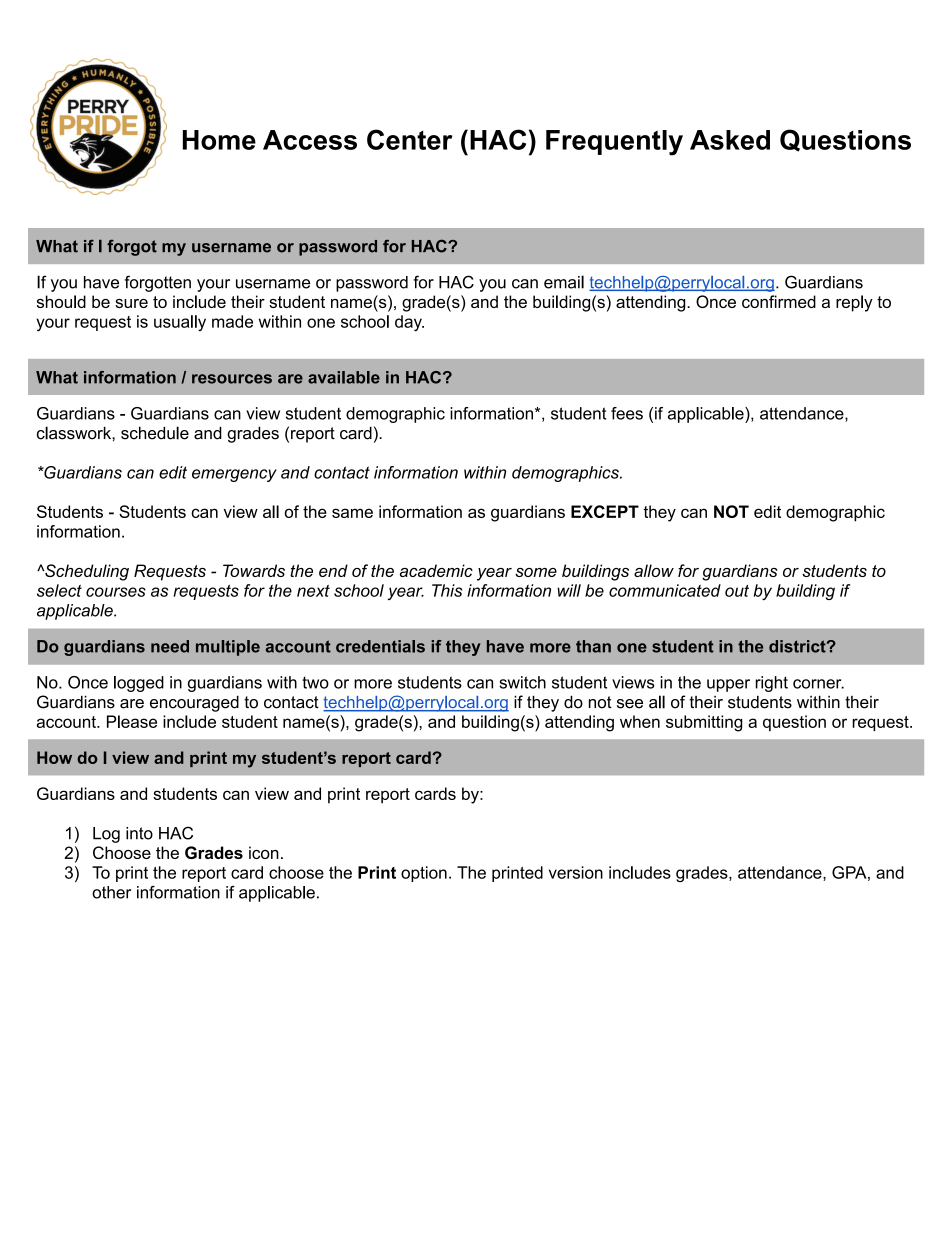 The image size is (952, 1233). What do you see at coordinates (219, 140) in the document?
I see `Home` at bounding box center [219, 140].
